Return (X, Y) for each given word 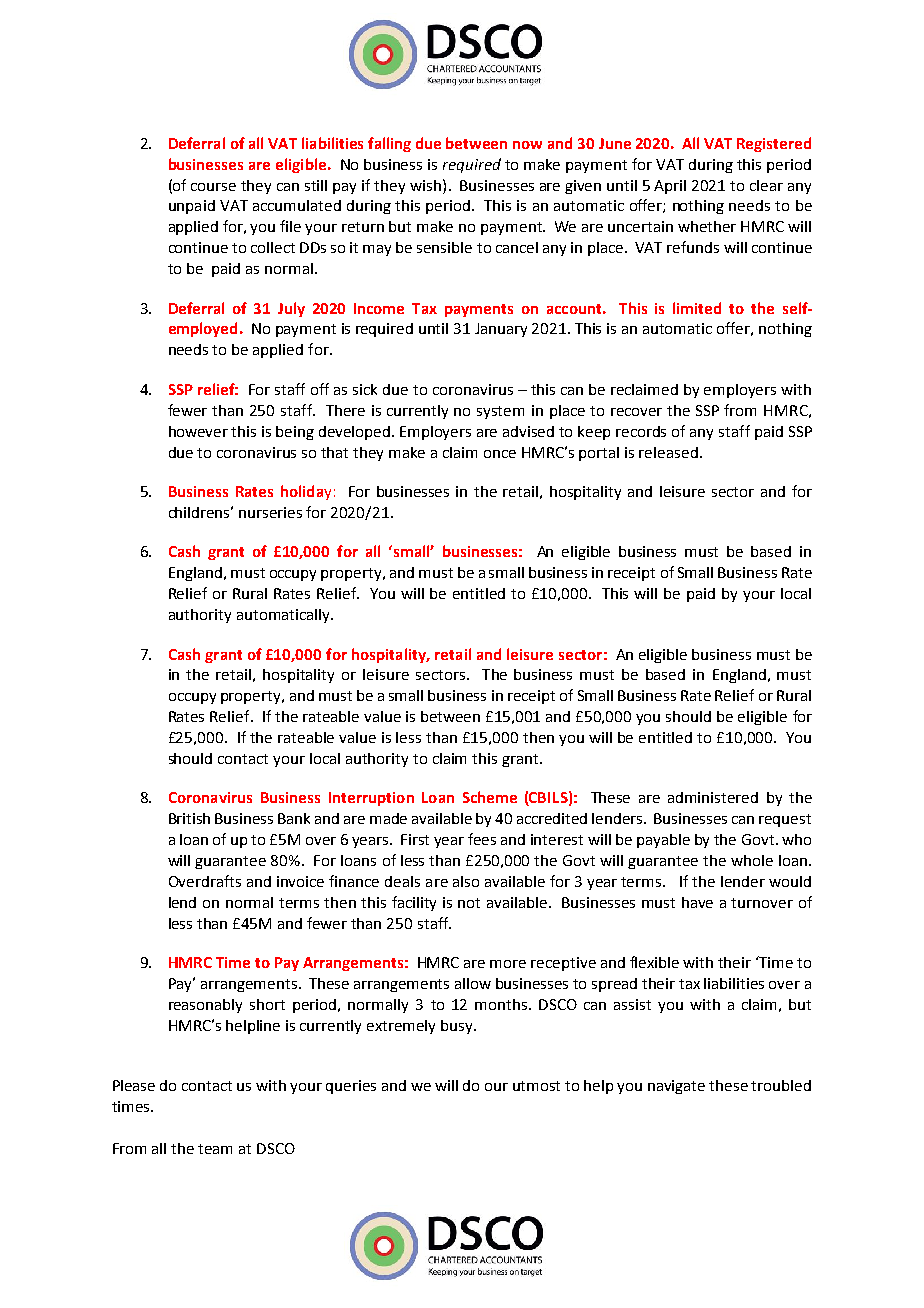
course (213, 187)
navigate (676, 1087)
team (215, 1149)
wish (425, 185)
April (670, 187)
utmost (536, 1086)
